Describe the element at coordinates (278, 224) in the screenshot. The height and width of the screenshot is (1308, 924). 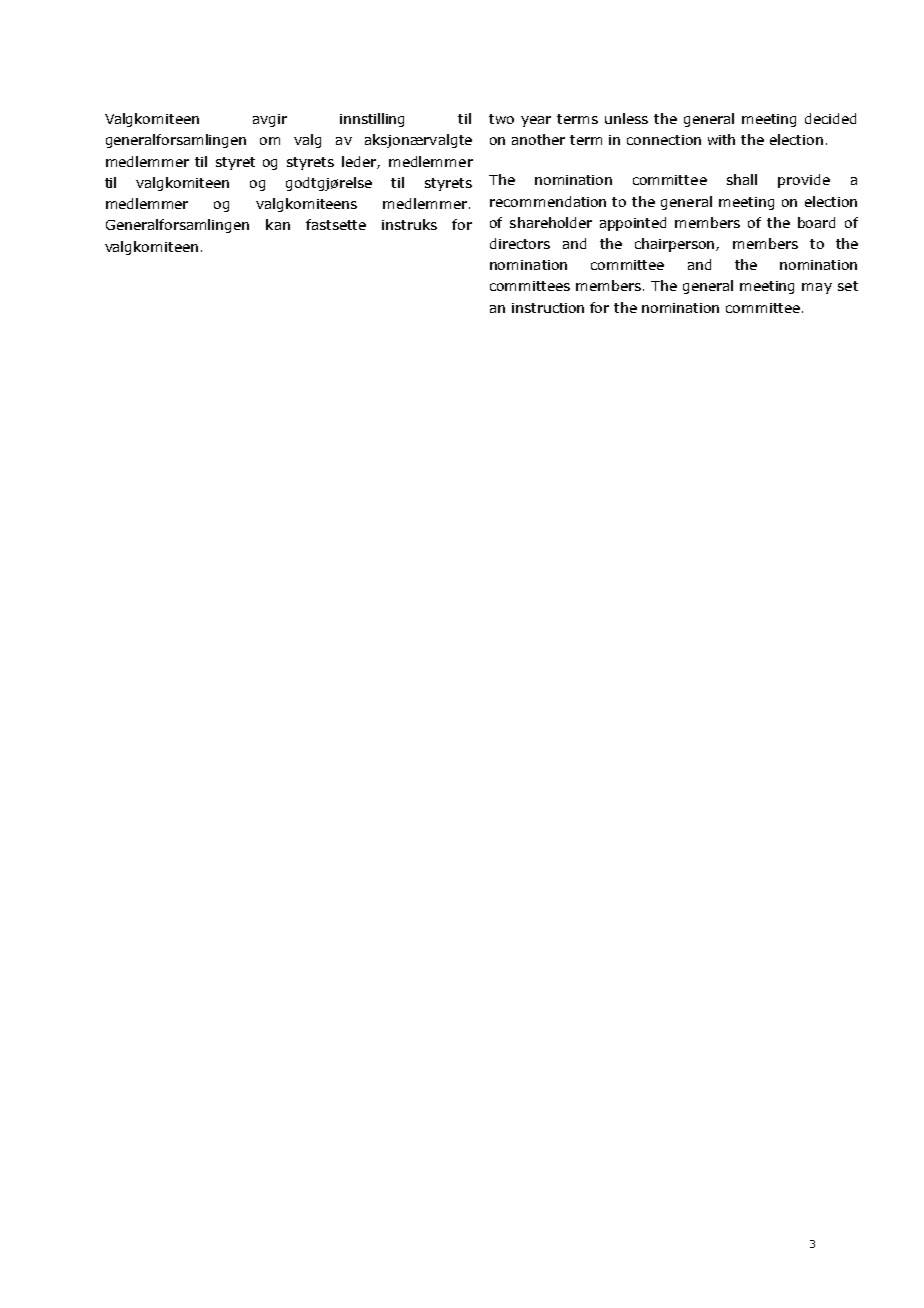
I see `kan` at that location.
